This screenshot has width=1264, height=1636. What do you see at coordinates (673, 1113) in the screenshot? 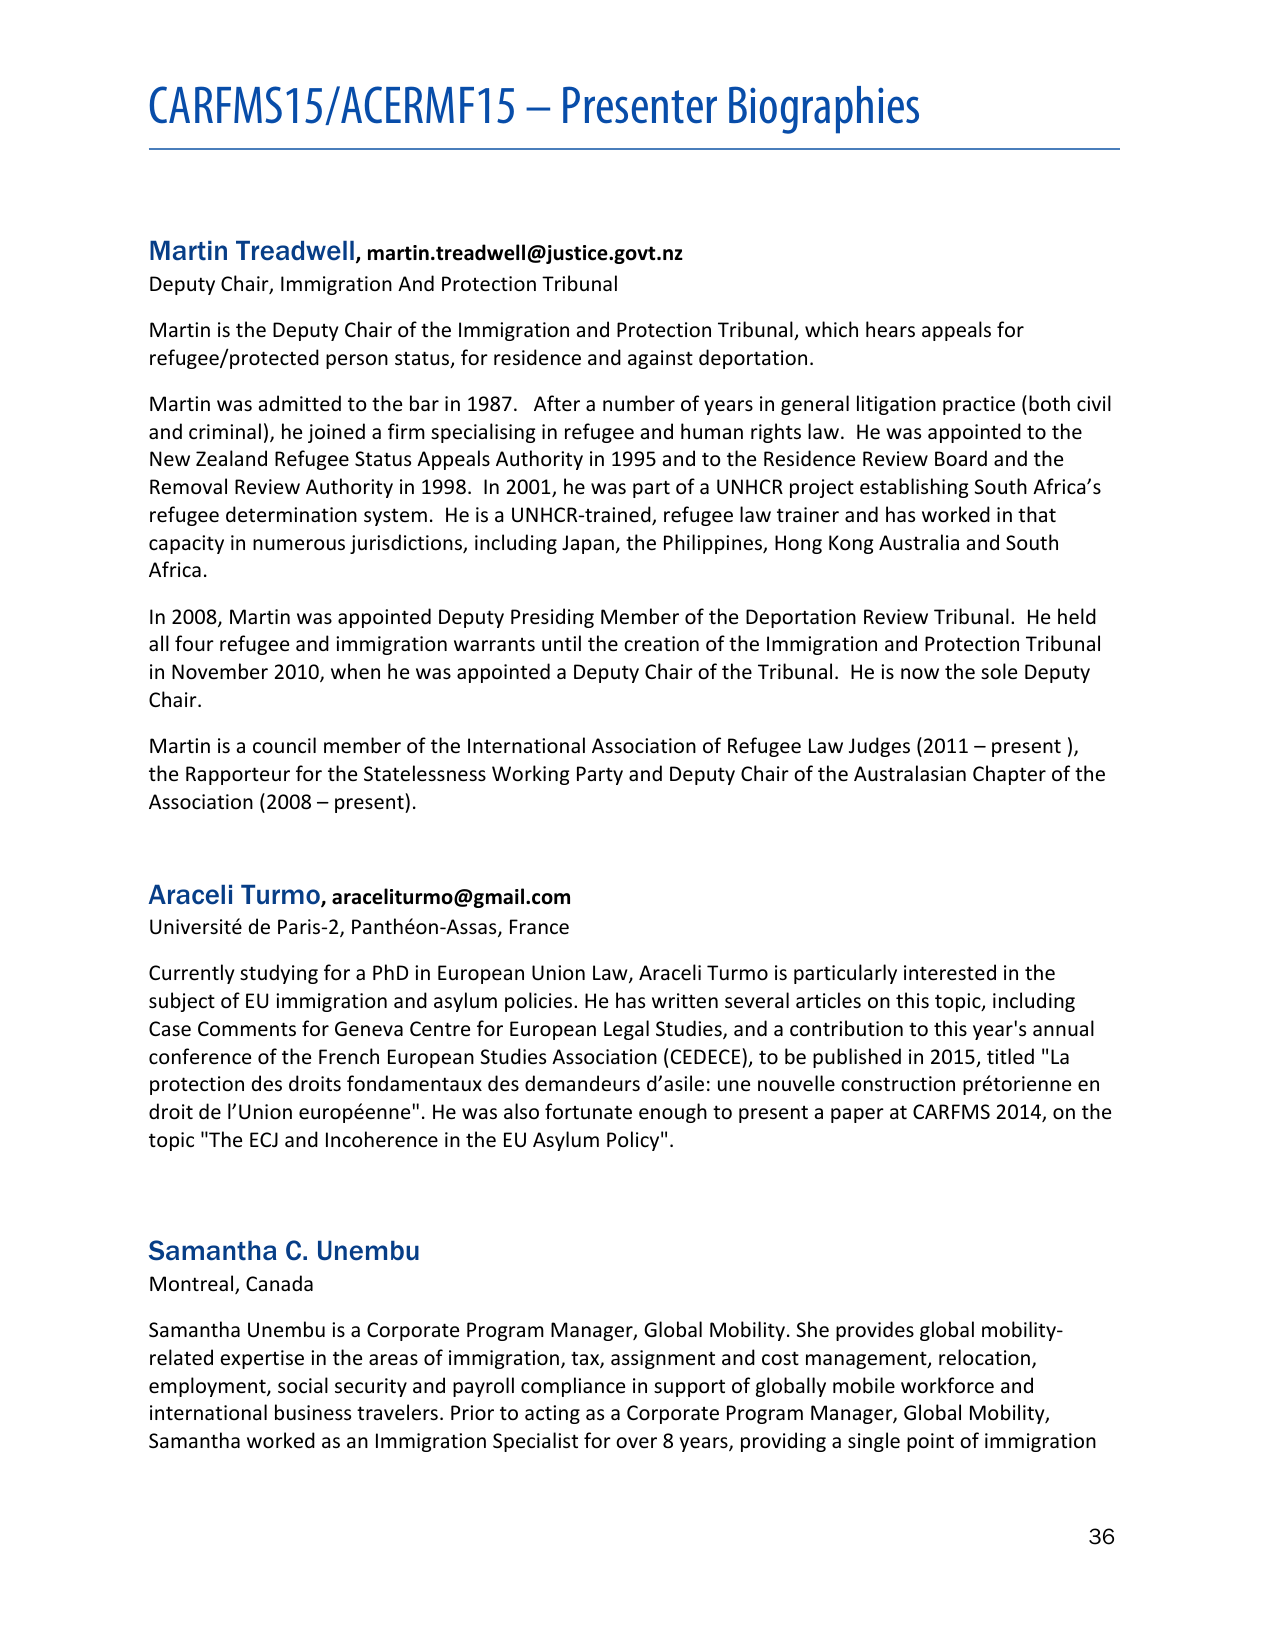
I see `enough` at bounding box center [673, 1113].
